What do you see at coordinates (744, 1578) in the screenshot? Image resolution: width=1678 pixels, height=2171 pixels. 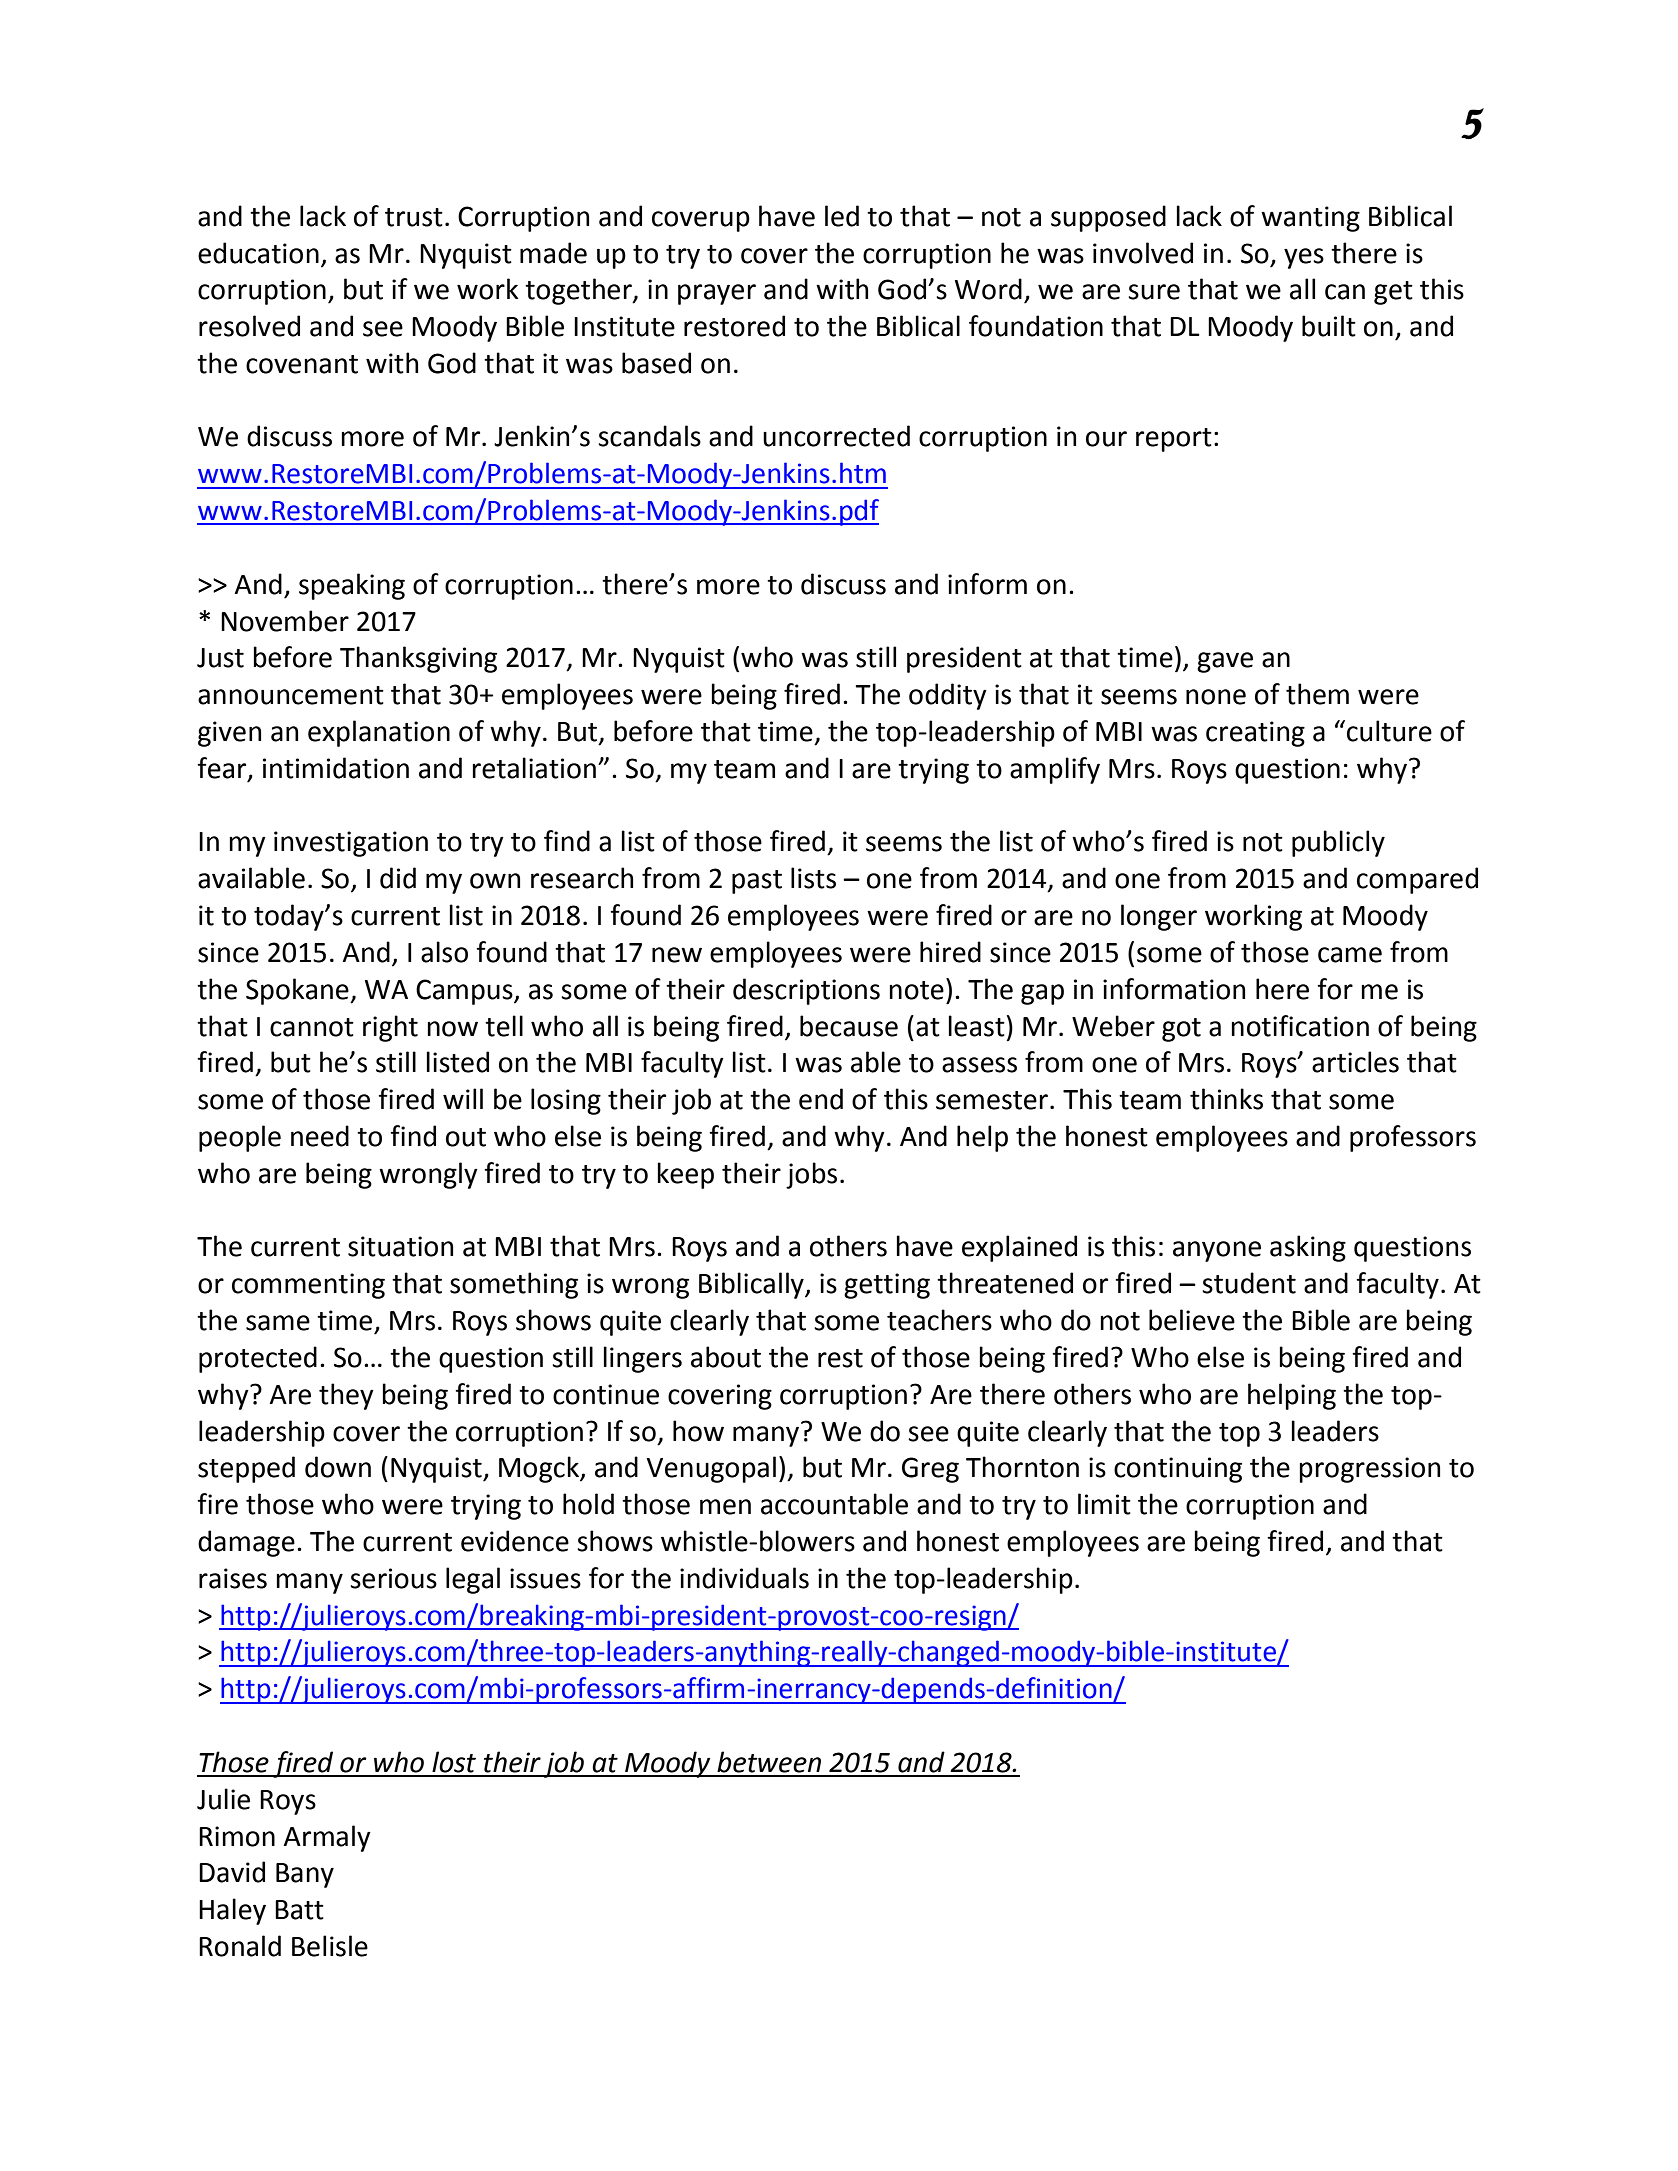 I see `individuals` at bounding box center [744, 1578].
